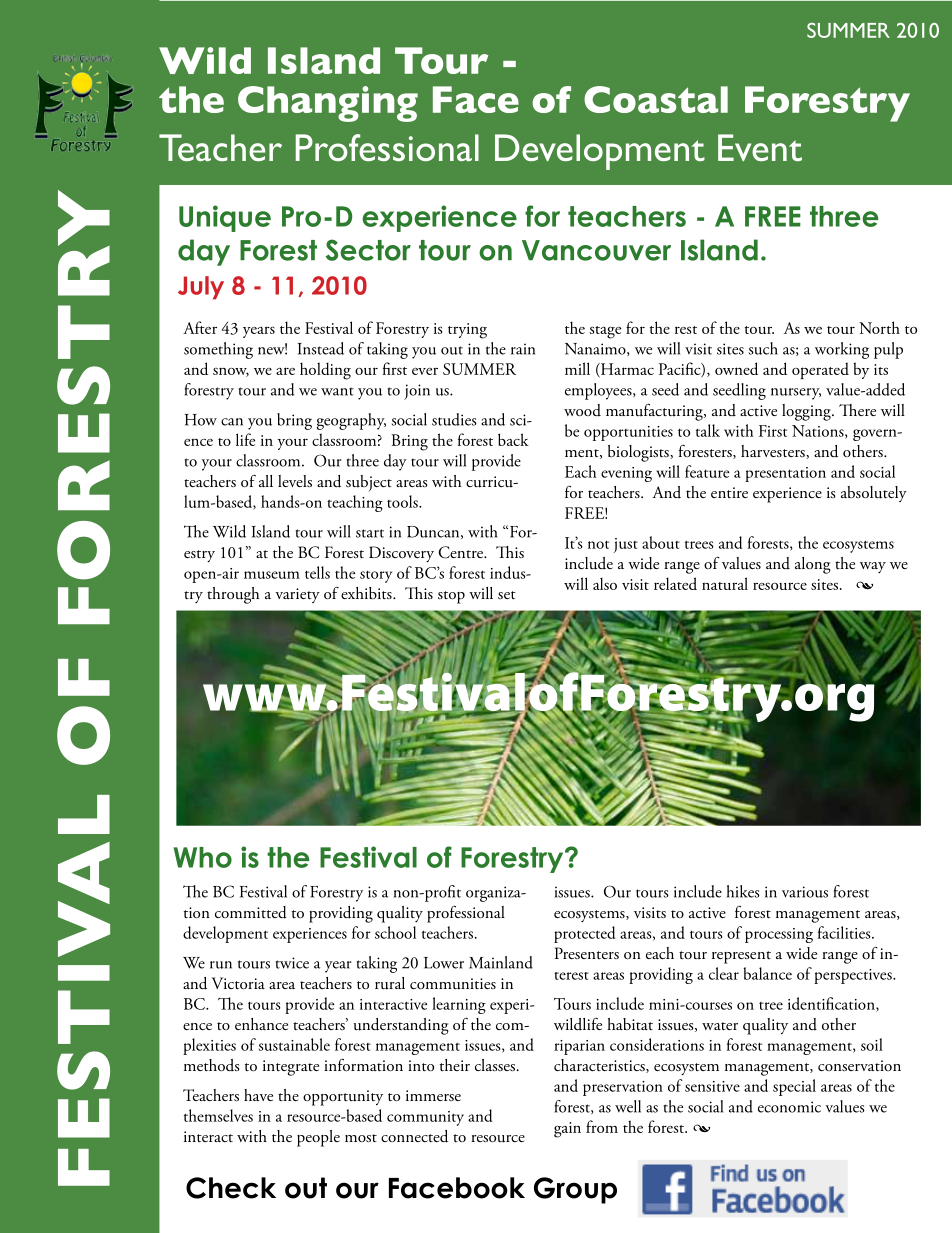 Image resolution: width=952 pixels, height=1233 pixels. Describe the element at coordinates (656, 99) in the page. I see `Coastal` at that location.
